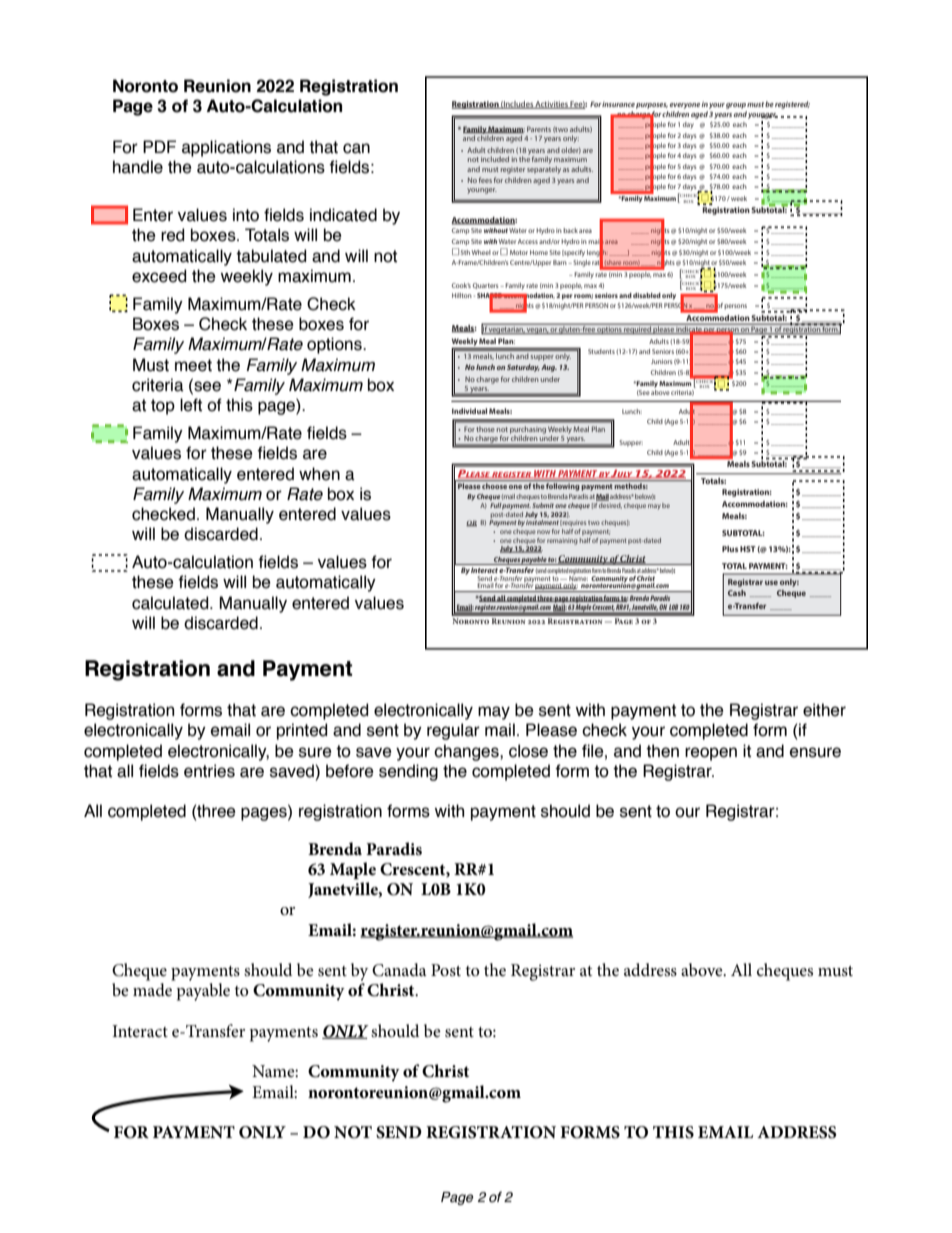 The image size is (952, 1233). What do you see at coordinates (453, 731) in the screenshot?
I see `regular` at bounding box center [453, 731].
